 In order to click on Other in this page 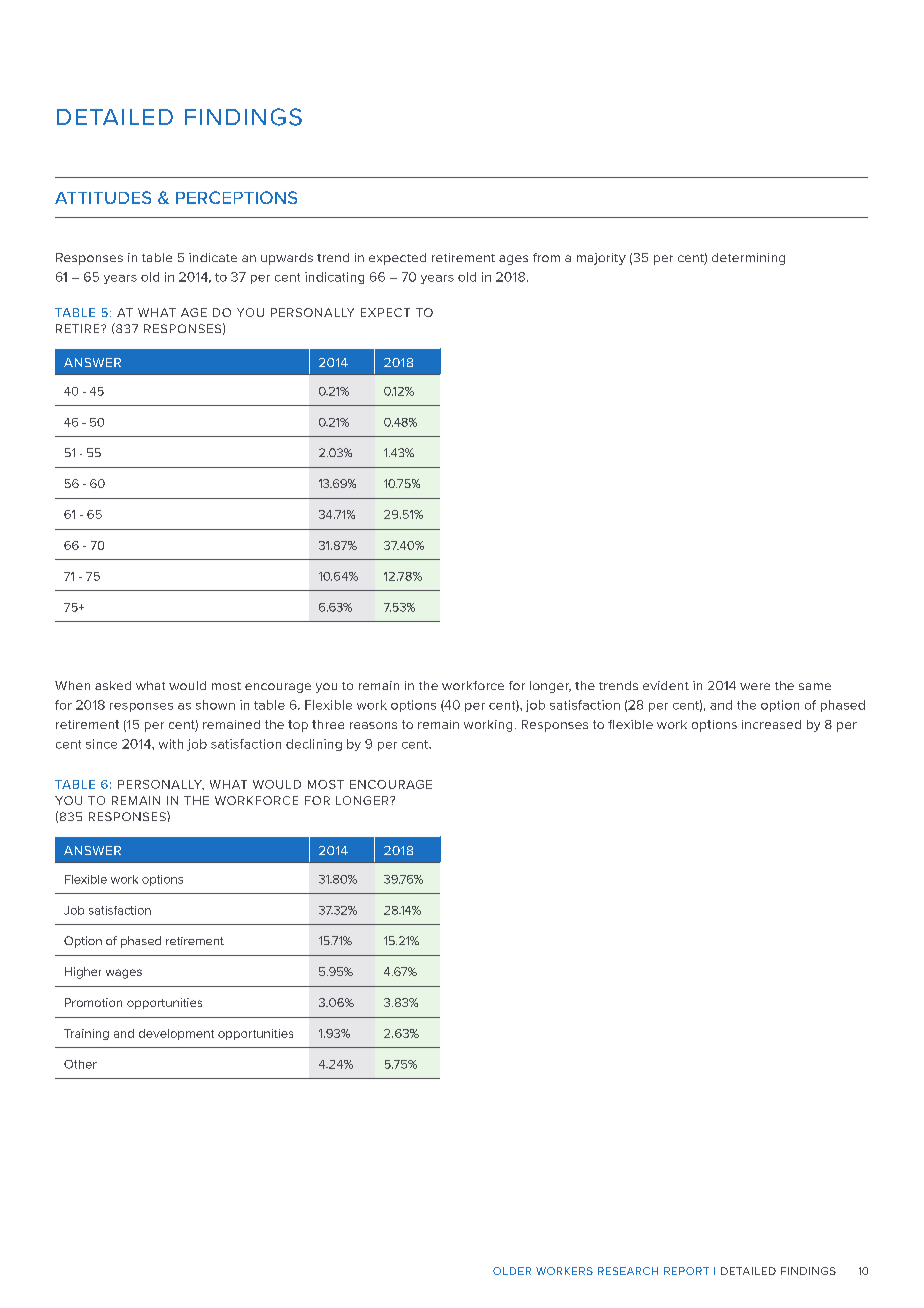, I will do `click(80, 1064)`.
